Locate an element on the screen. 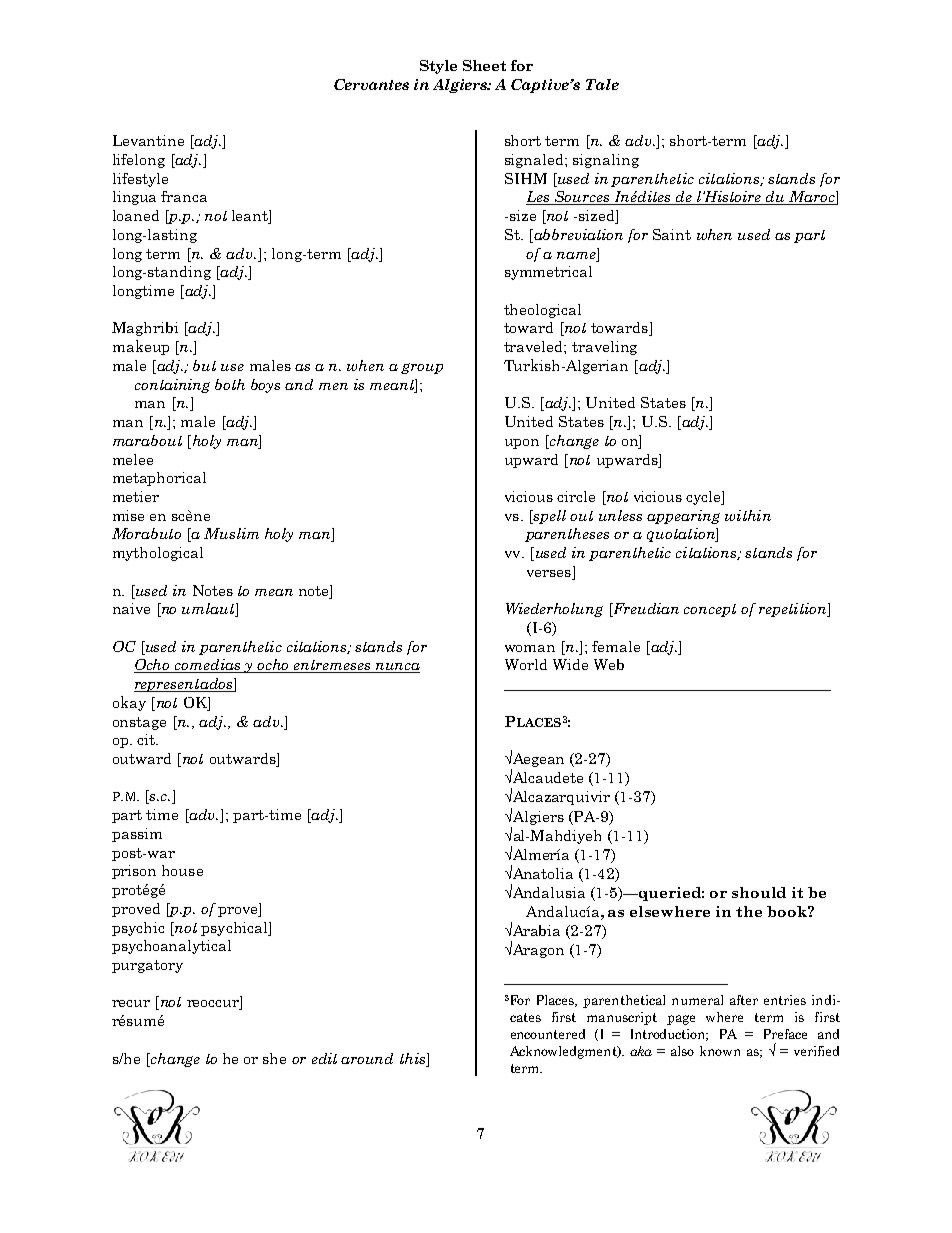  this is located at coordinates (414, 1058).
